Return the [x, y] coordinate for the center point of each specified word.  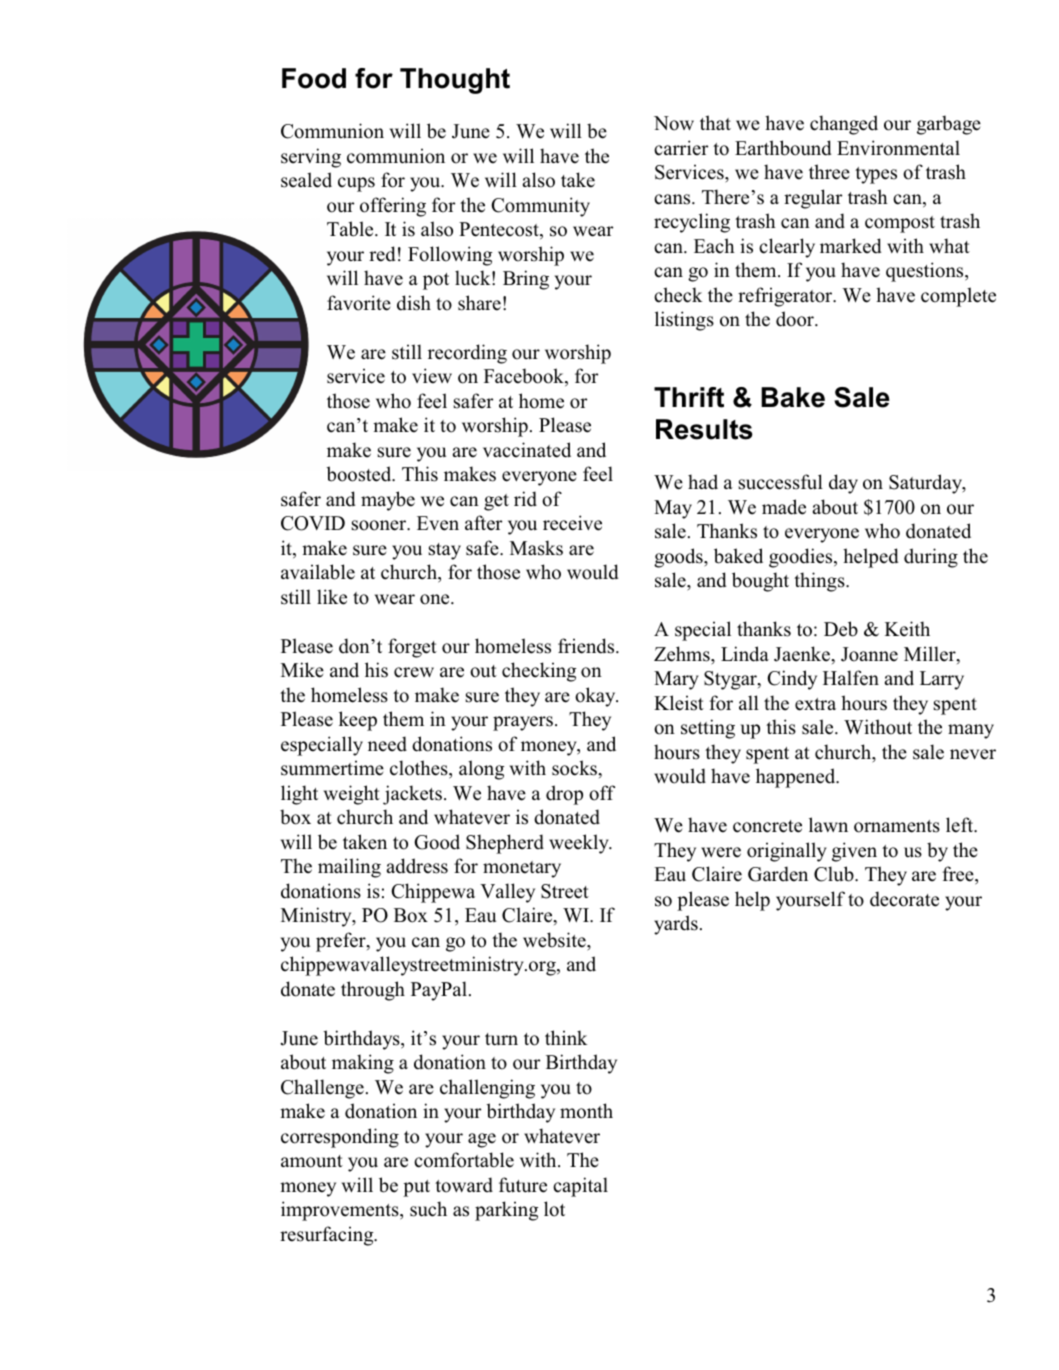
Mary [676, 680]
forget [412, 648]
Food [314, 78]
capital [580, 1187]
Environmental [898, 148]
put [416, 1188]
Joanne [869, 654]
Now [674, 123]
